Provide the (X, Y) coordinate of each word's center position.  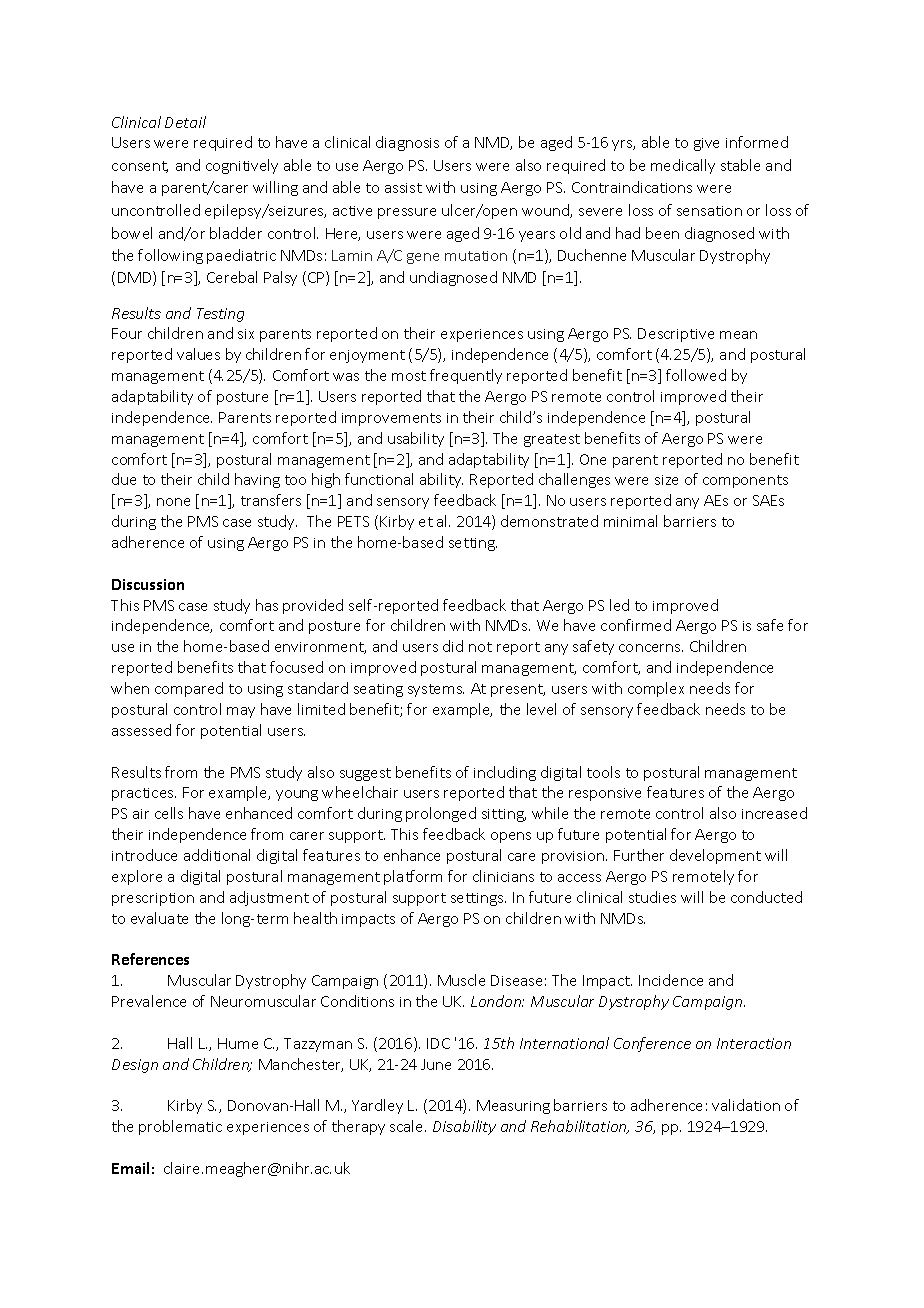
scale (408, 1126)
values (198, 354)
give (706, 144)
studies (652, 897)
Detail (185, 122)
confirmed (636, 625)
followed (696, 375)
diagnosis (407, 143)
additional (217, 855)
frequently (466, 376)
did (453, 646)
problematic (180, 1127)
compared (189, 689)
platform (413, 877)
